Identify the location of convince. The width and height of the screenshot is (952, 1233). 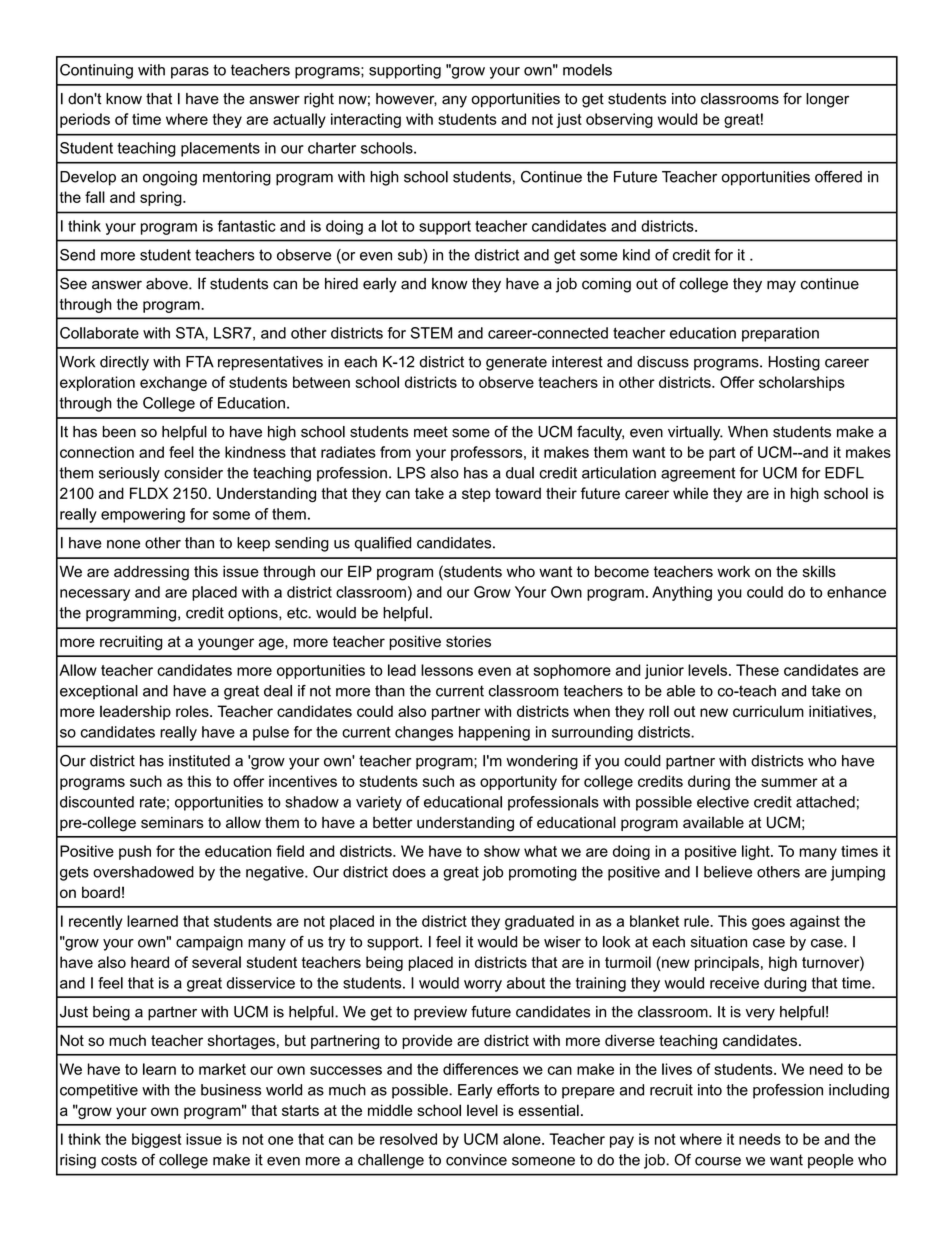
(476, 1160).
